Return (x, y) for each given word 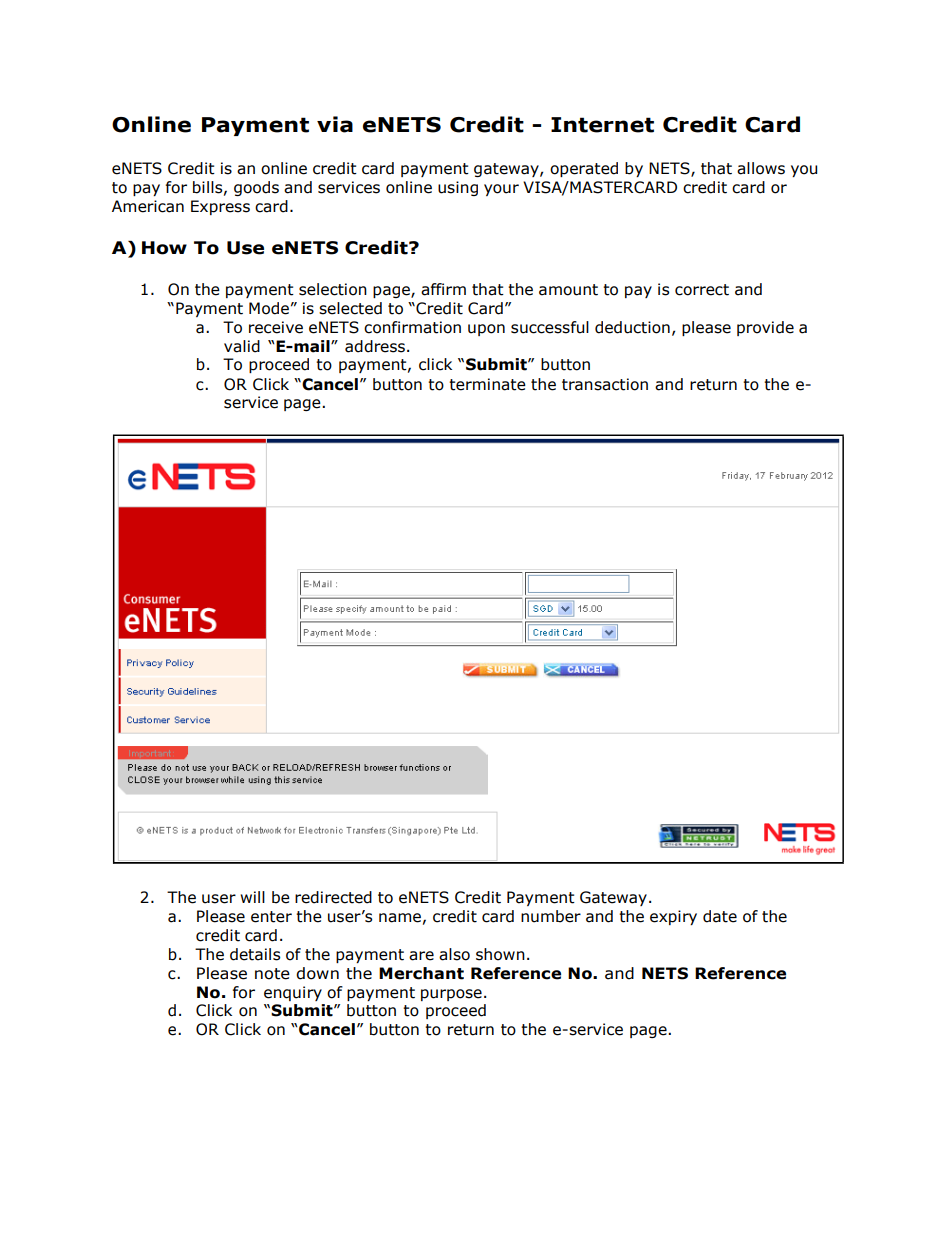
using (458, 188)
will (252, 897)
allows (761, 168)
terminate (487, 384)
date (720, 916)
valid (242, 346)
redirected (333, 897)
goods (256, 188)
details (255, 954)
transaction (605, 384)
